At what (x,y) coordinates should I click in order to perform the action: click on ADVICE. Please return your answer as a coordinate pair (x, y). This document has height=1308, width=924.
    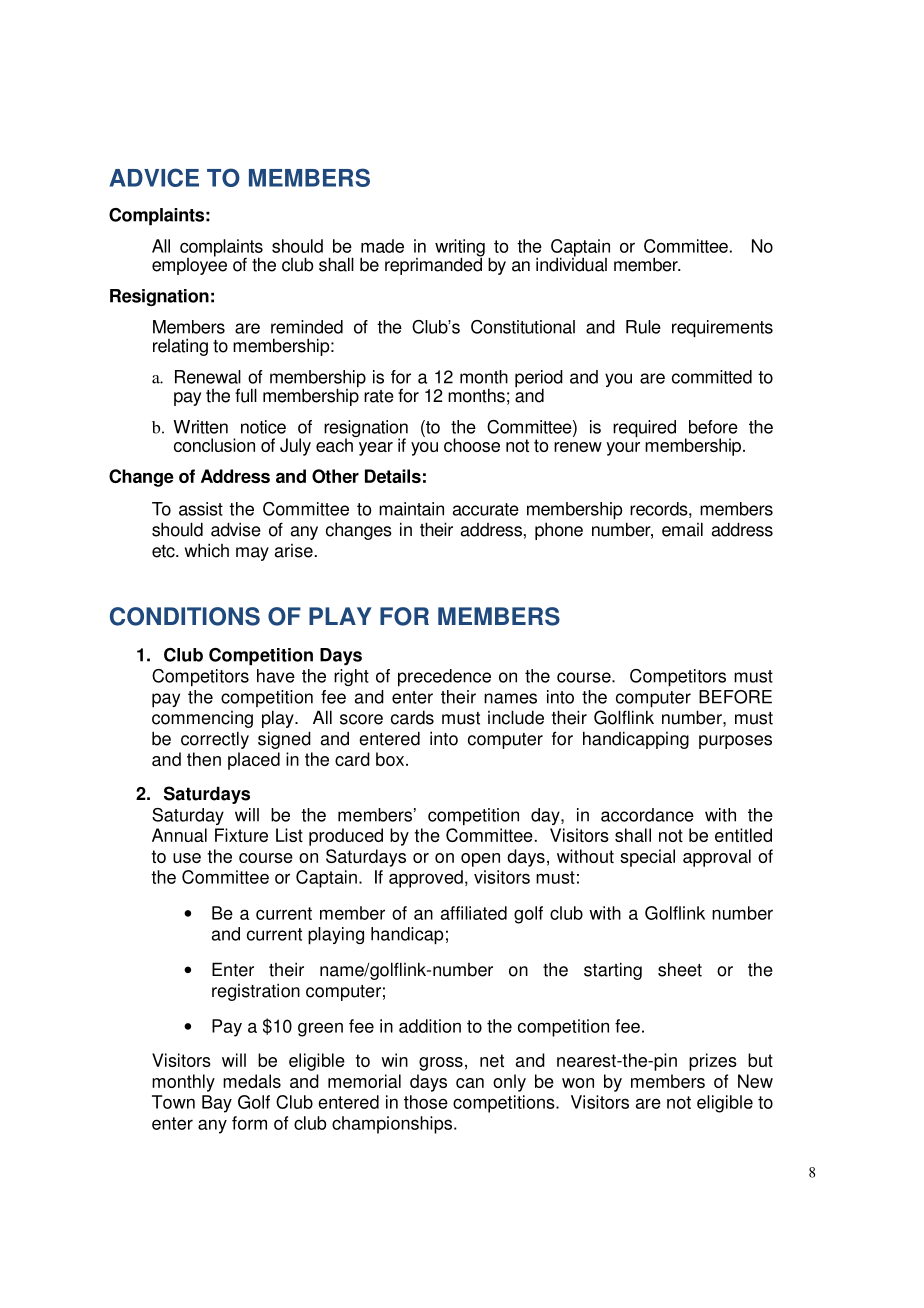
    Looking at the image, I should click on (154, 177).
